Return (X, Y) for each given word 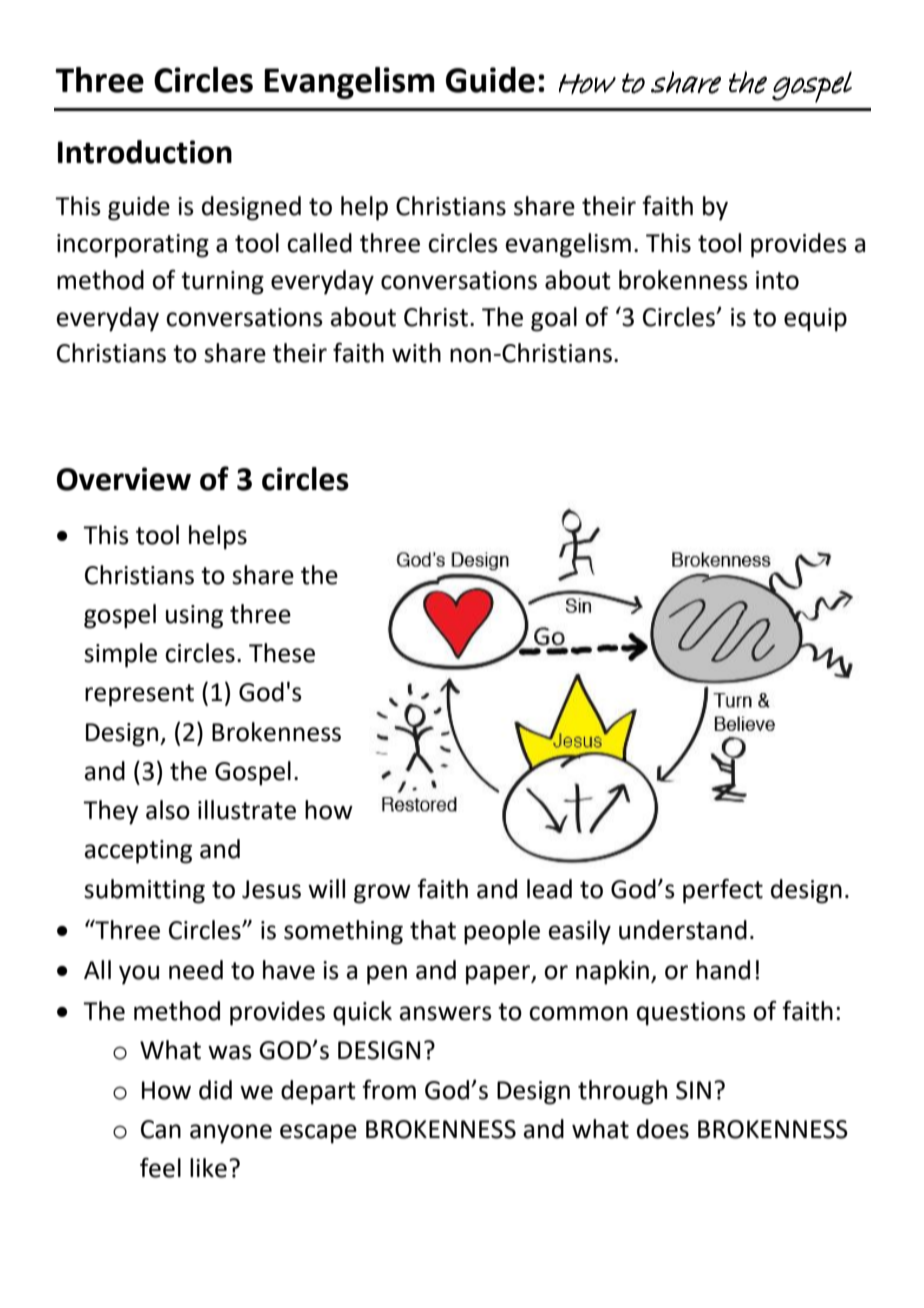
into (777, 280)
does (663, 1129)
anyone (231, 1134)
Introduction (145, 152)
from (389, 1089)
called (319, 243)
